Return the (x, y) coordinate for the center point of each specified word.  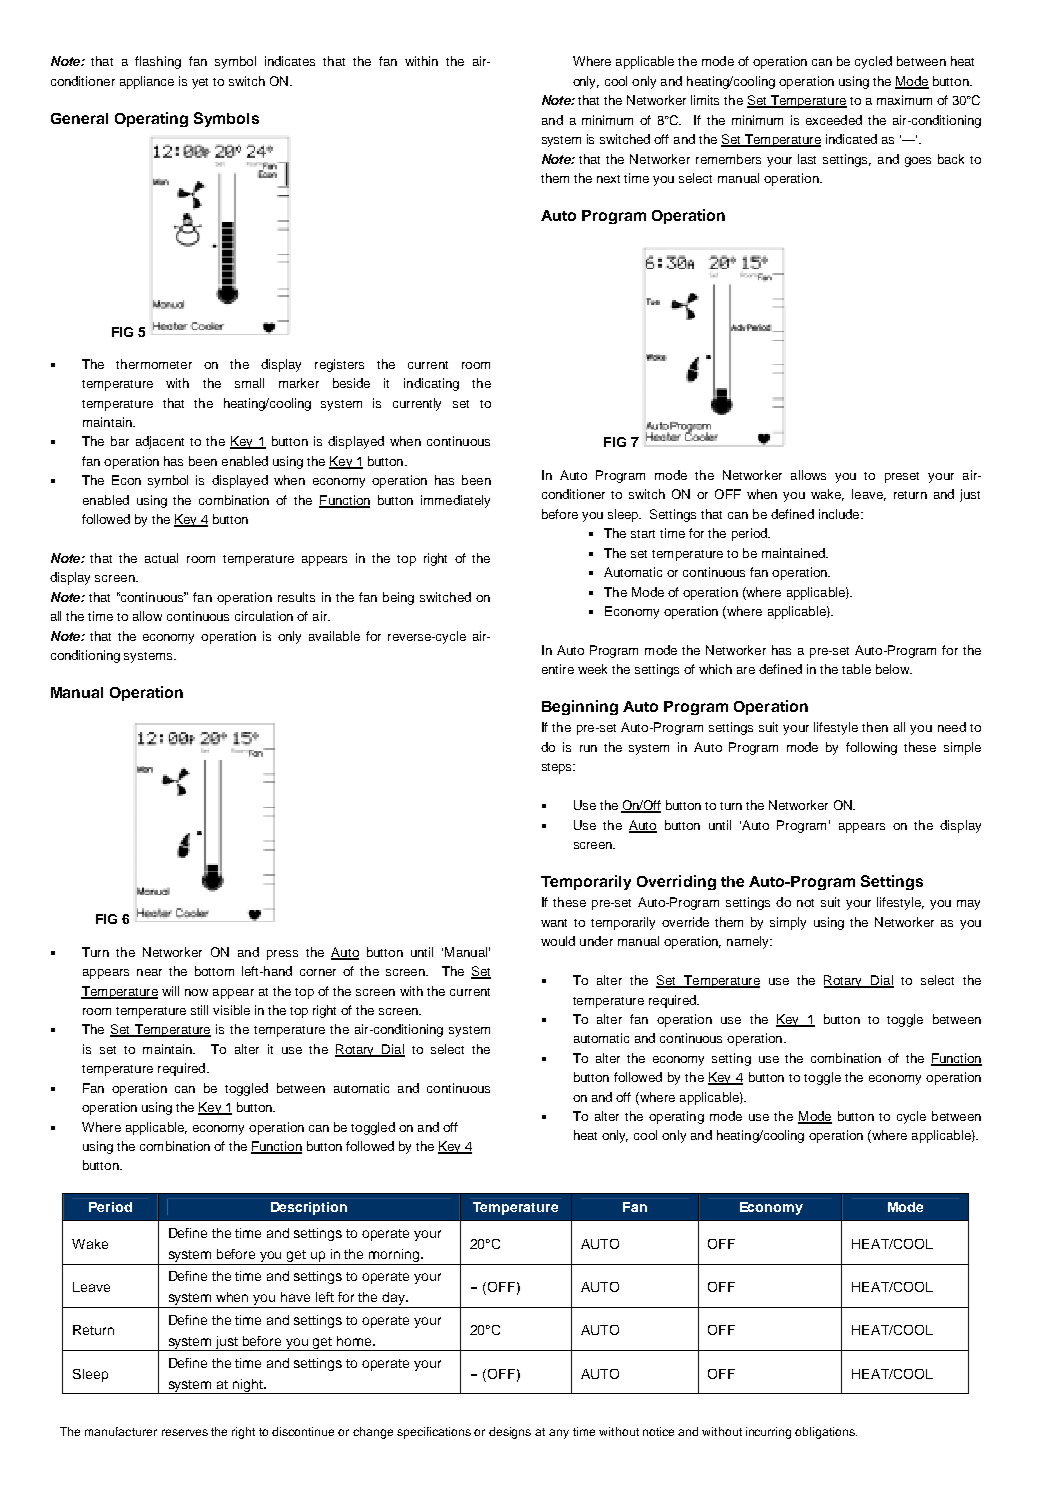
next (608, 179)
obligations (826, 1433)
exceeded (834, 120)
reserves (185, 1432)
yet (200, 83)
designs (510, 1433)
